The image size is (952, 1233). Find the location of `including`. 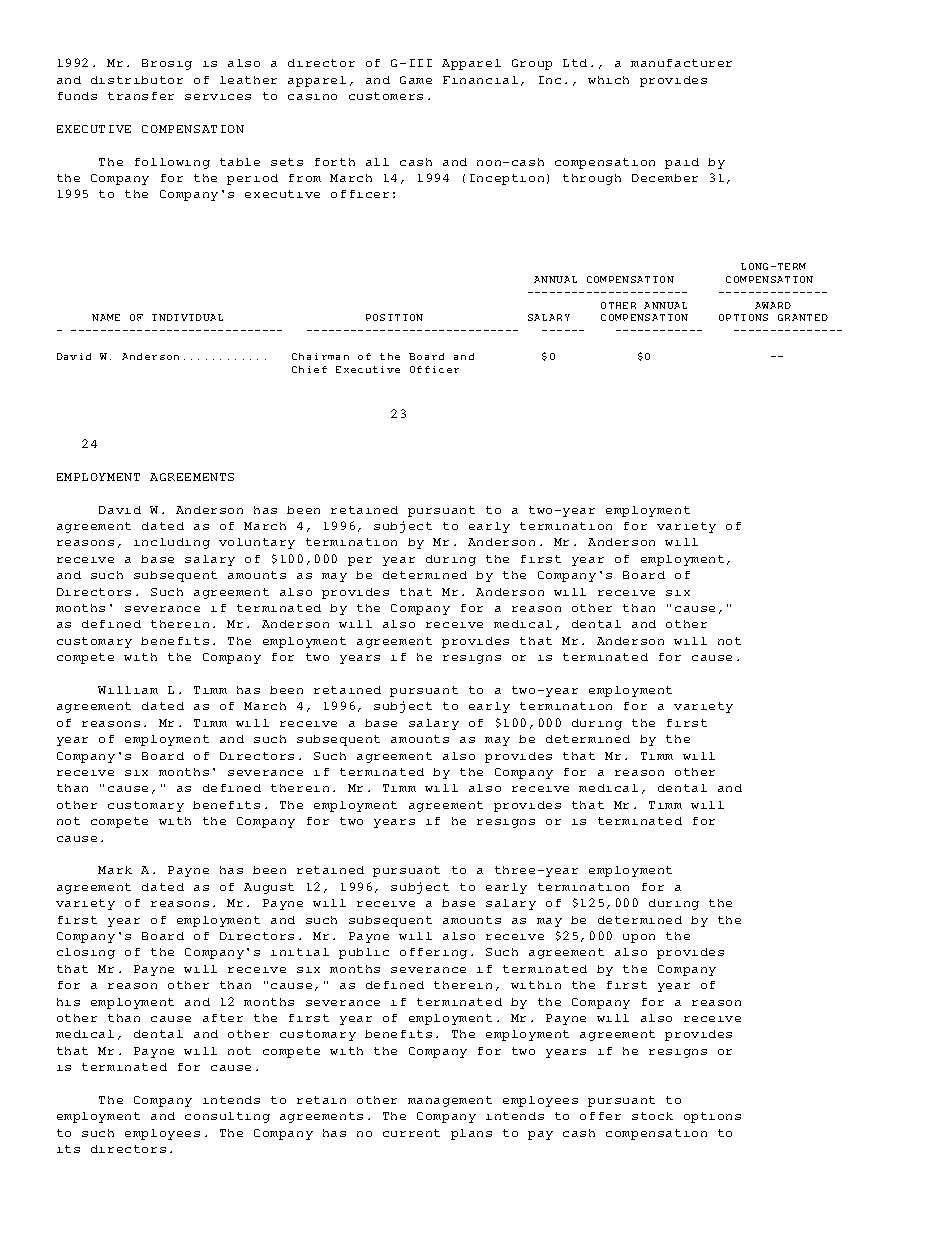

including is located at coordinates (172, 543).
